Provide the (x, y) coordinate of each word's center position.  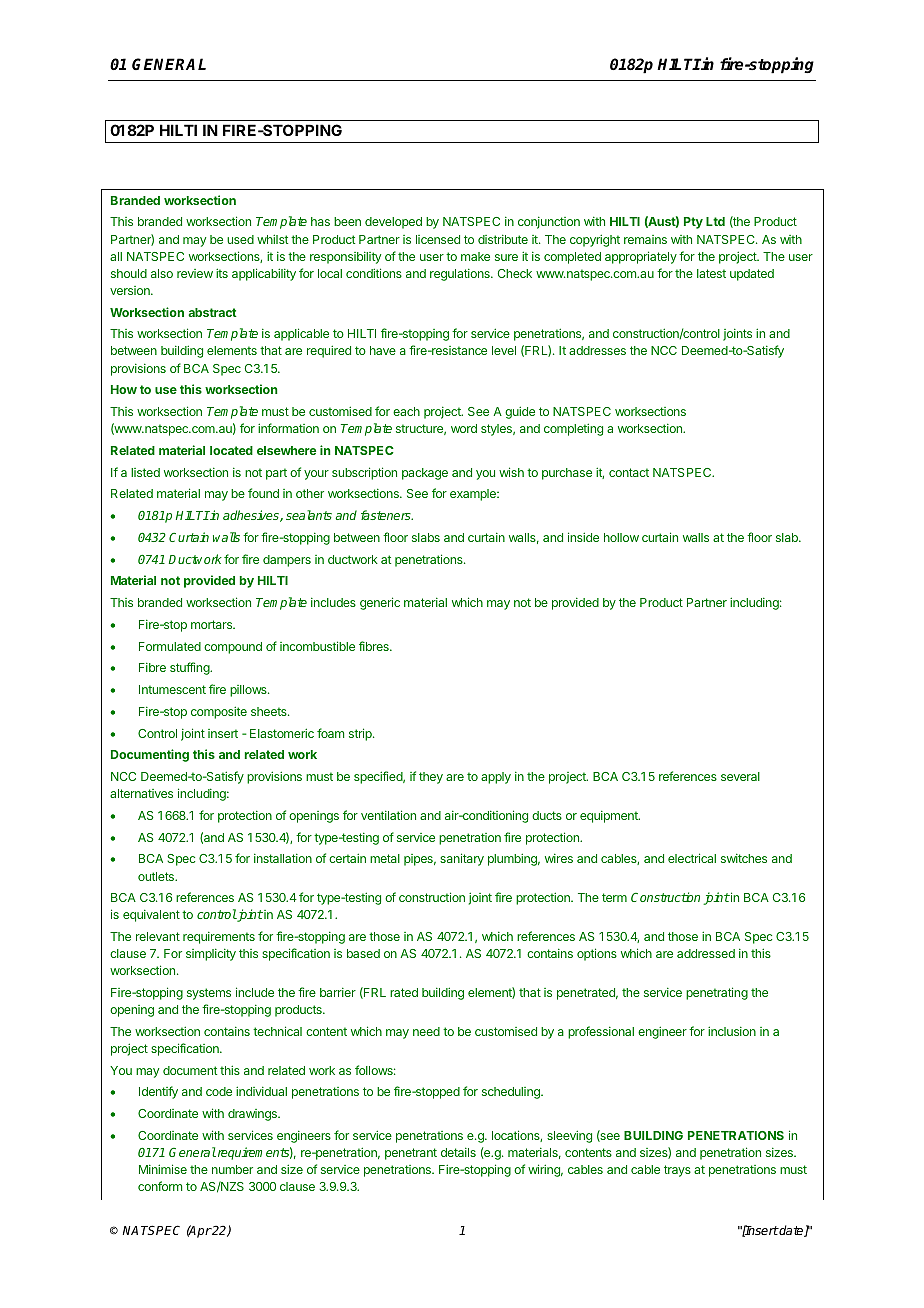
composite (219, 712)
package (425, 474)
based (363, 953)
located (231, 450)
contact (629, 472)
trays (677, 1171)
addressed (706, 953)
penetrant (411, 1154)
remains (645, 239)
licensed (438, 239)
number (232, 1169)
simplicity (211, 954)
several (740, 776)
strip (361, 734)
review (195, 273)
